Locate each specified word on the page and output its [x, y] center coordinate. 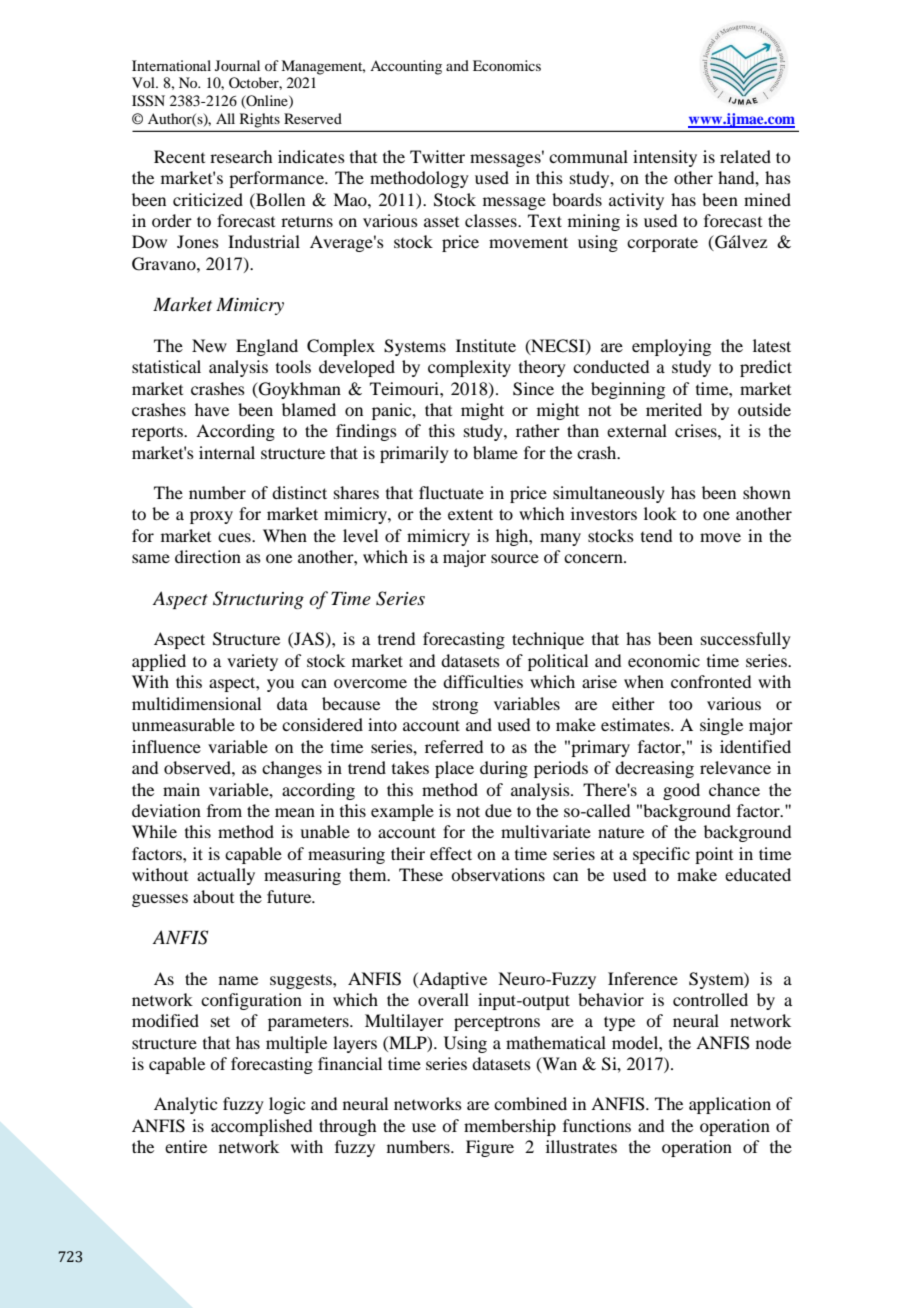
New [209, 345]
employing [671, 347]
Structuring [258, 600]
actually [226, 876]
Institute [486, 345]
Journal [237, 65]
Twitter [437, 156]
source [515, 558]
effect [451, 853]
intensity [665, 158]
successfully [746, 640]
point [714, 855]
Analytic [185, 1105]
